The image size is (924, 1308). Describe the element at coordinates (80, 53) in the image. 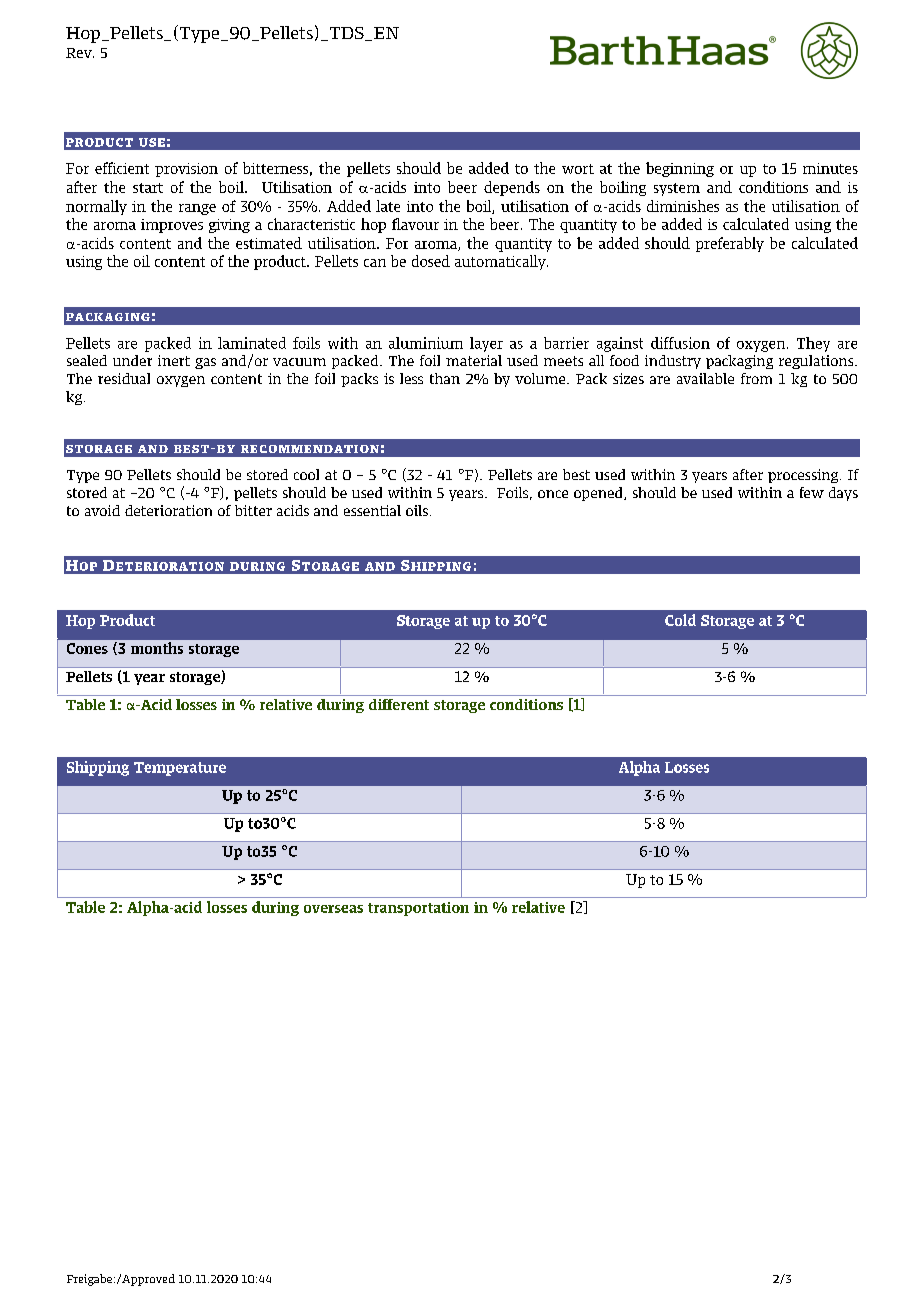

I see `Rev` at that location.
